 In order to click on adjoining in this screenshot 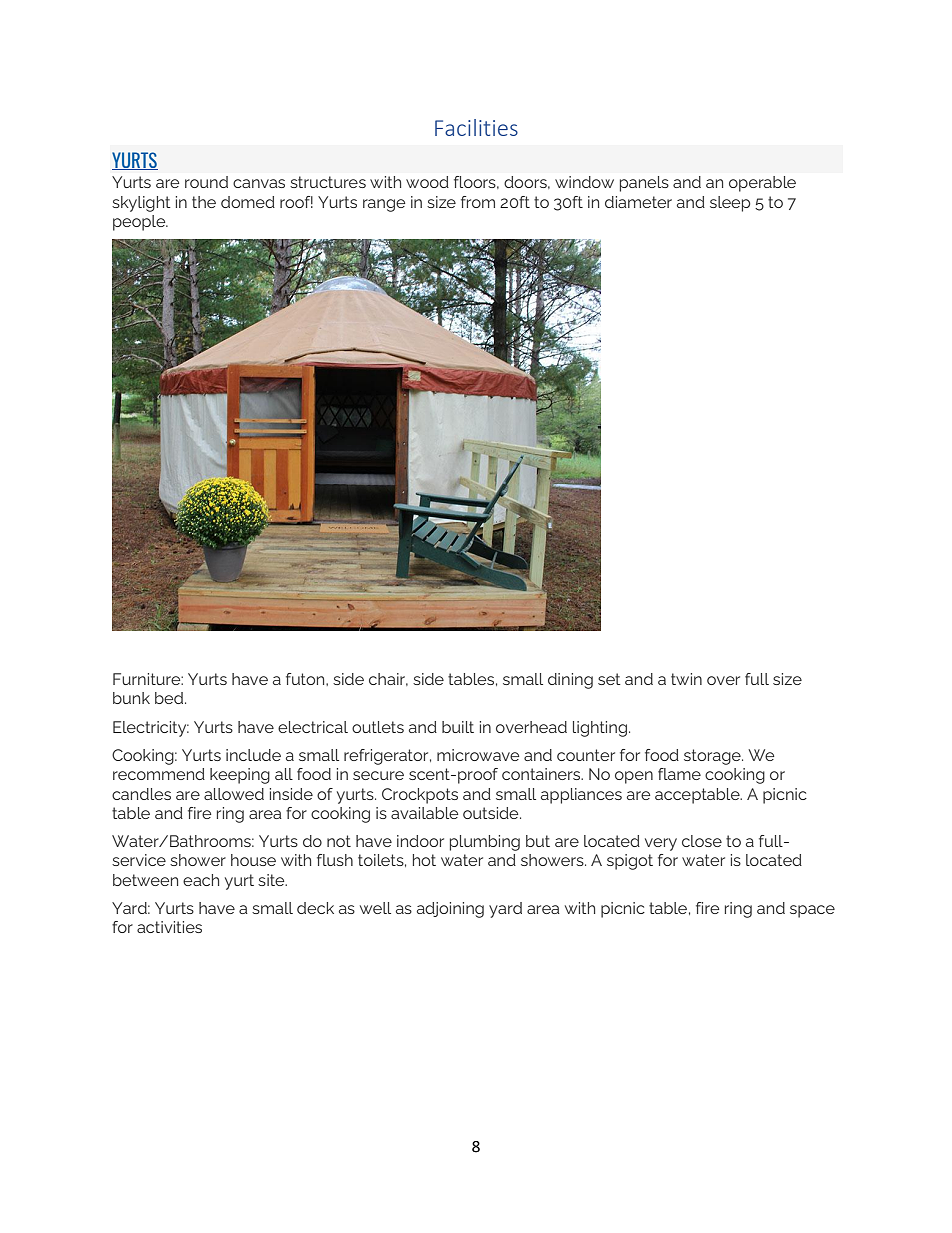, I will do `click(450, 910)`.
